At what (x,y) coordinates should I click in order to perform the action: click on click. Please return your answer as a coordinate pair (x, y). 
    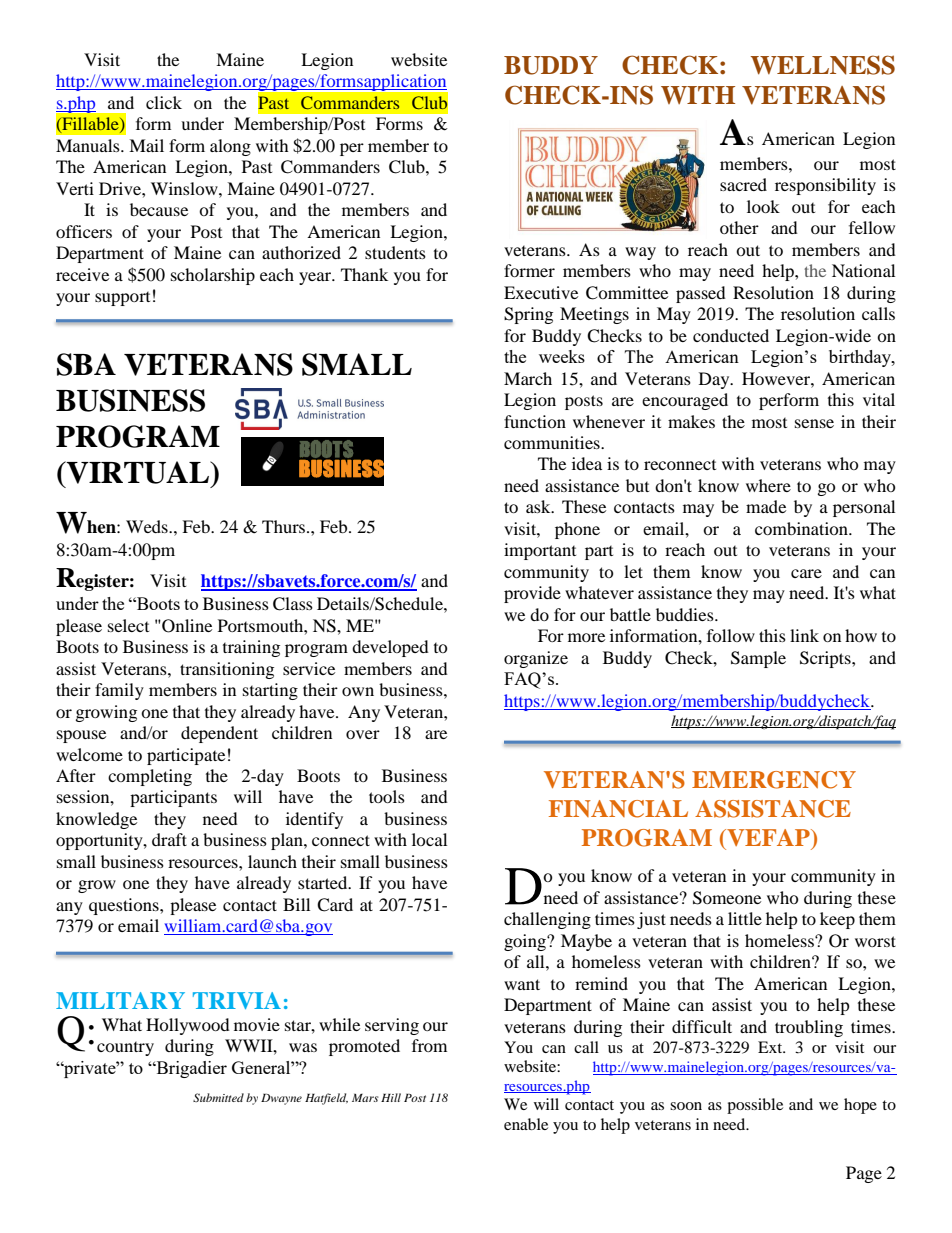
    Looking at the image, I should click on (164, 102).
